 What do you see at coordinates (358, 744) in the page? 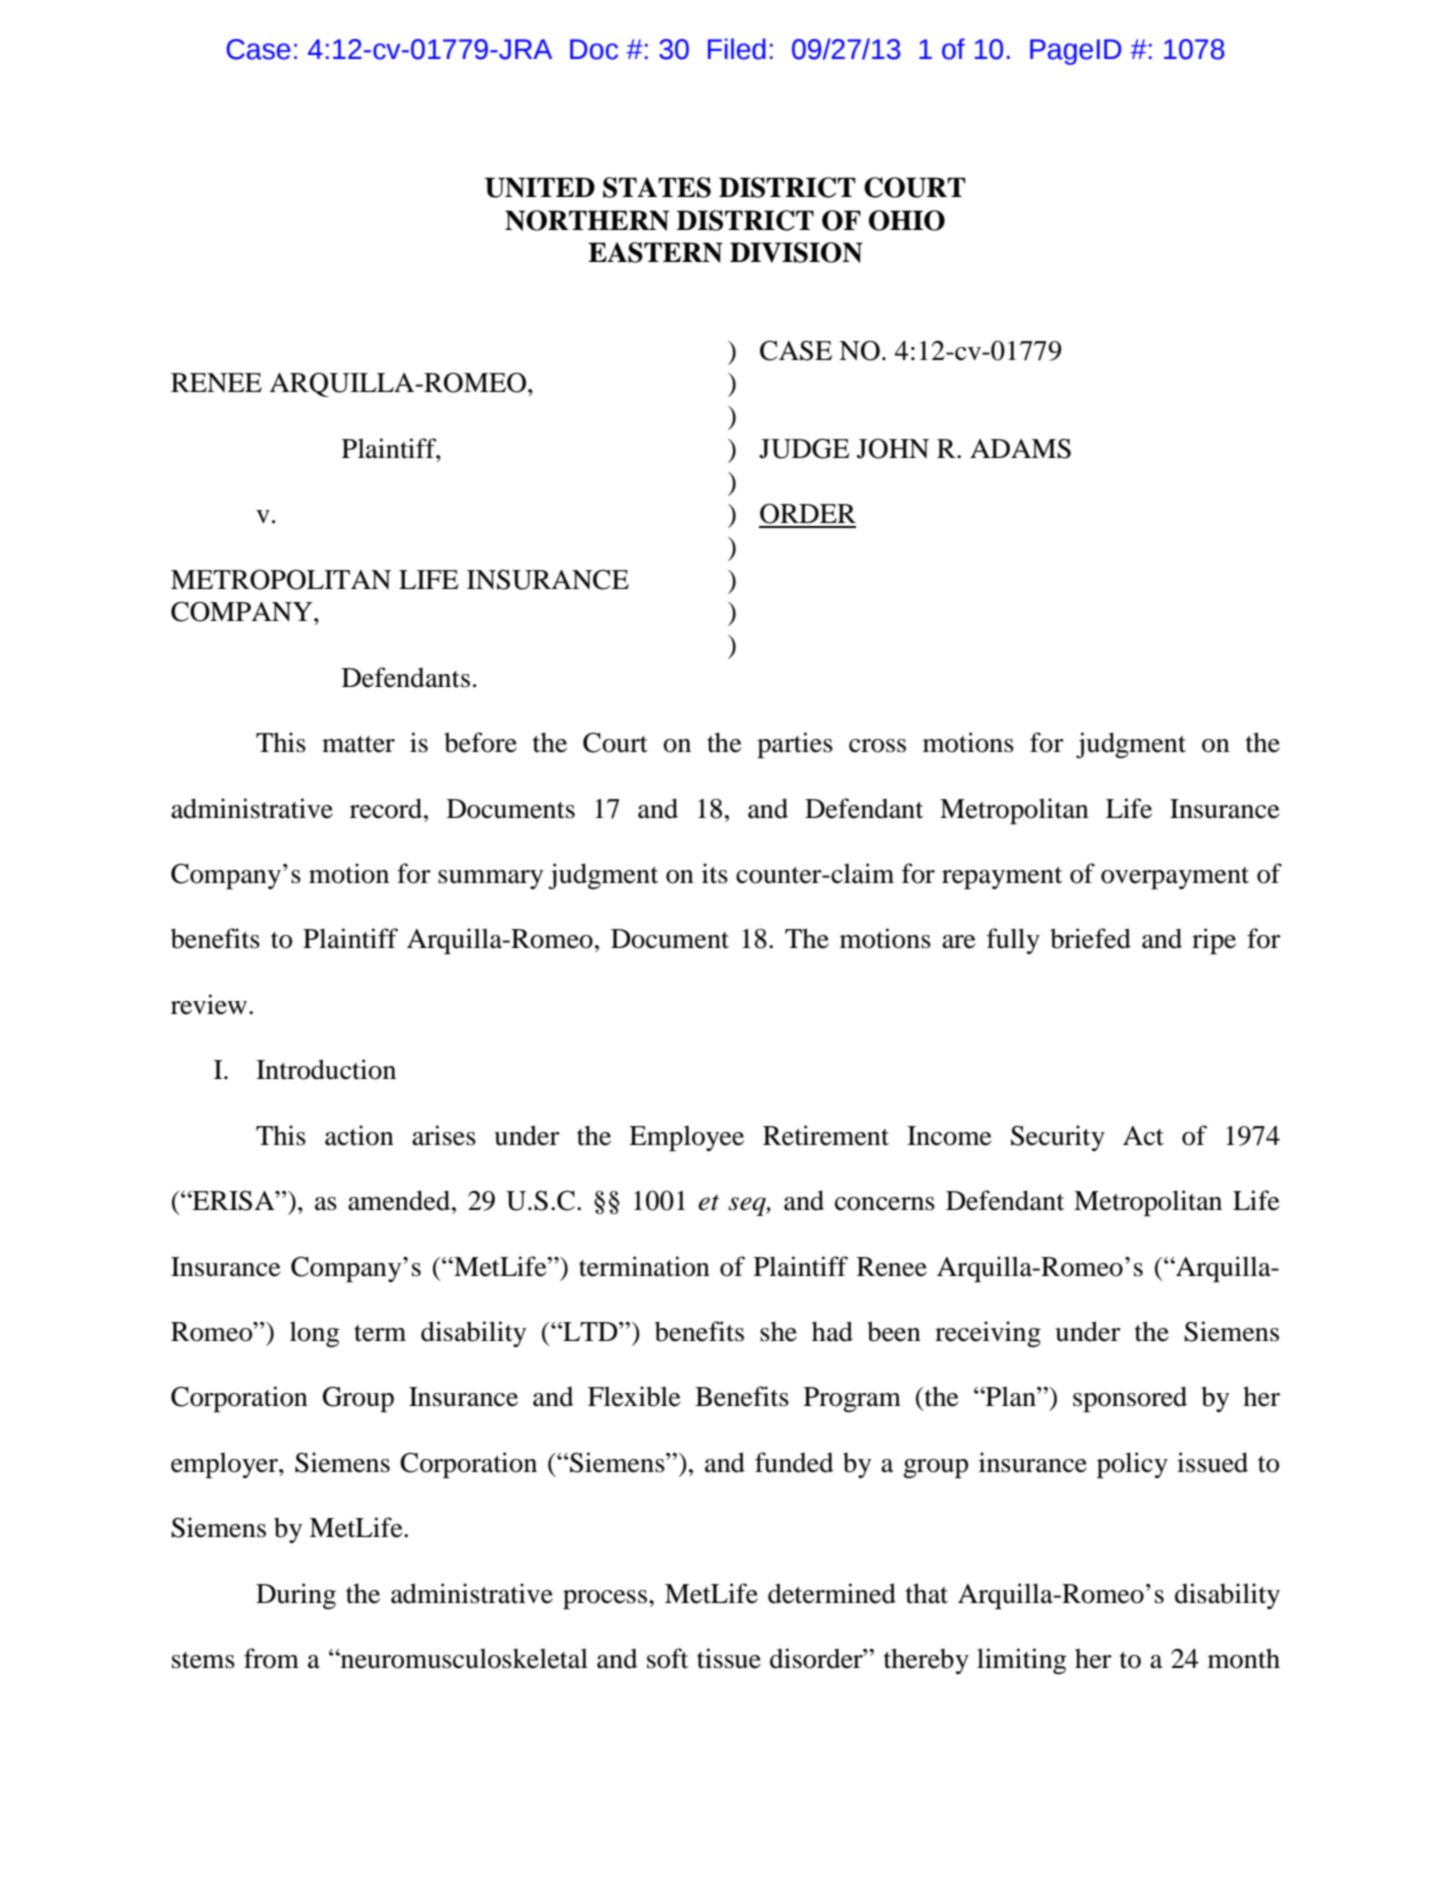
I see `matter` at bounding box center [358, 744].
